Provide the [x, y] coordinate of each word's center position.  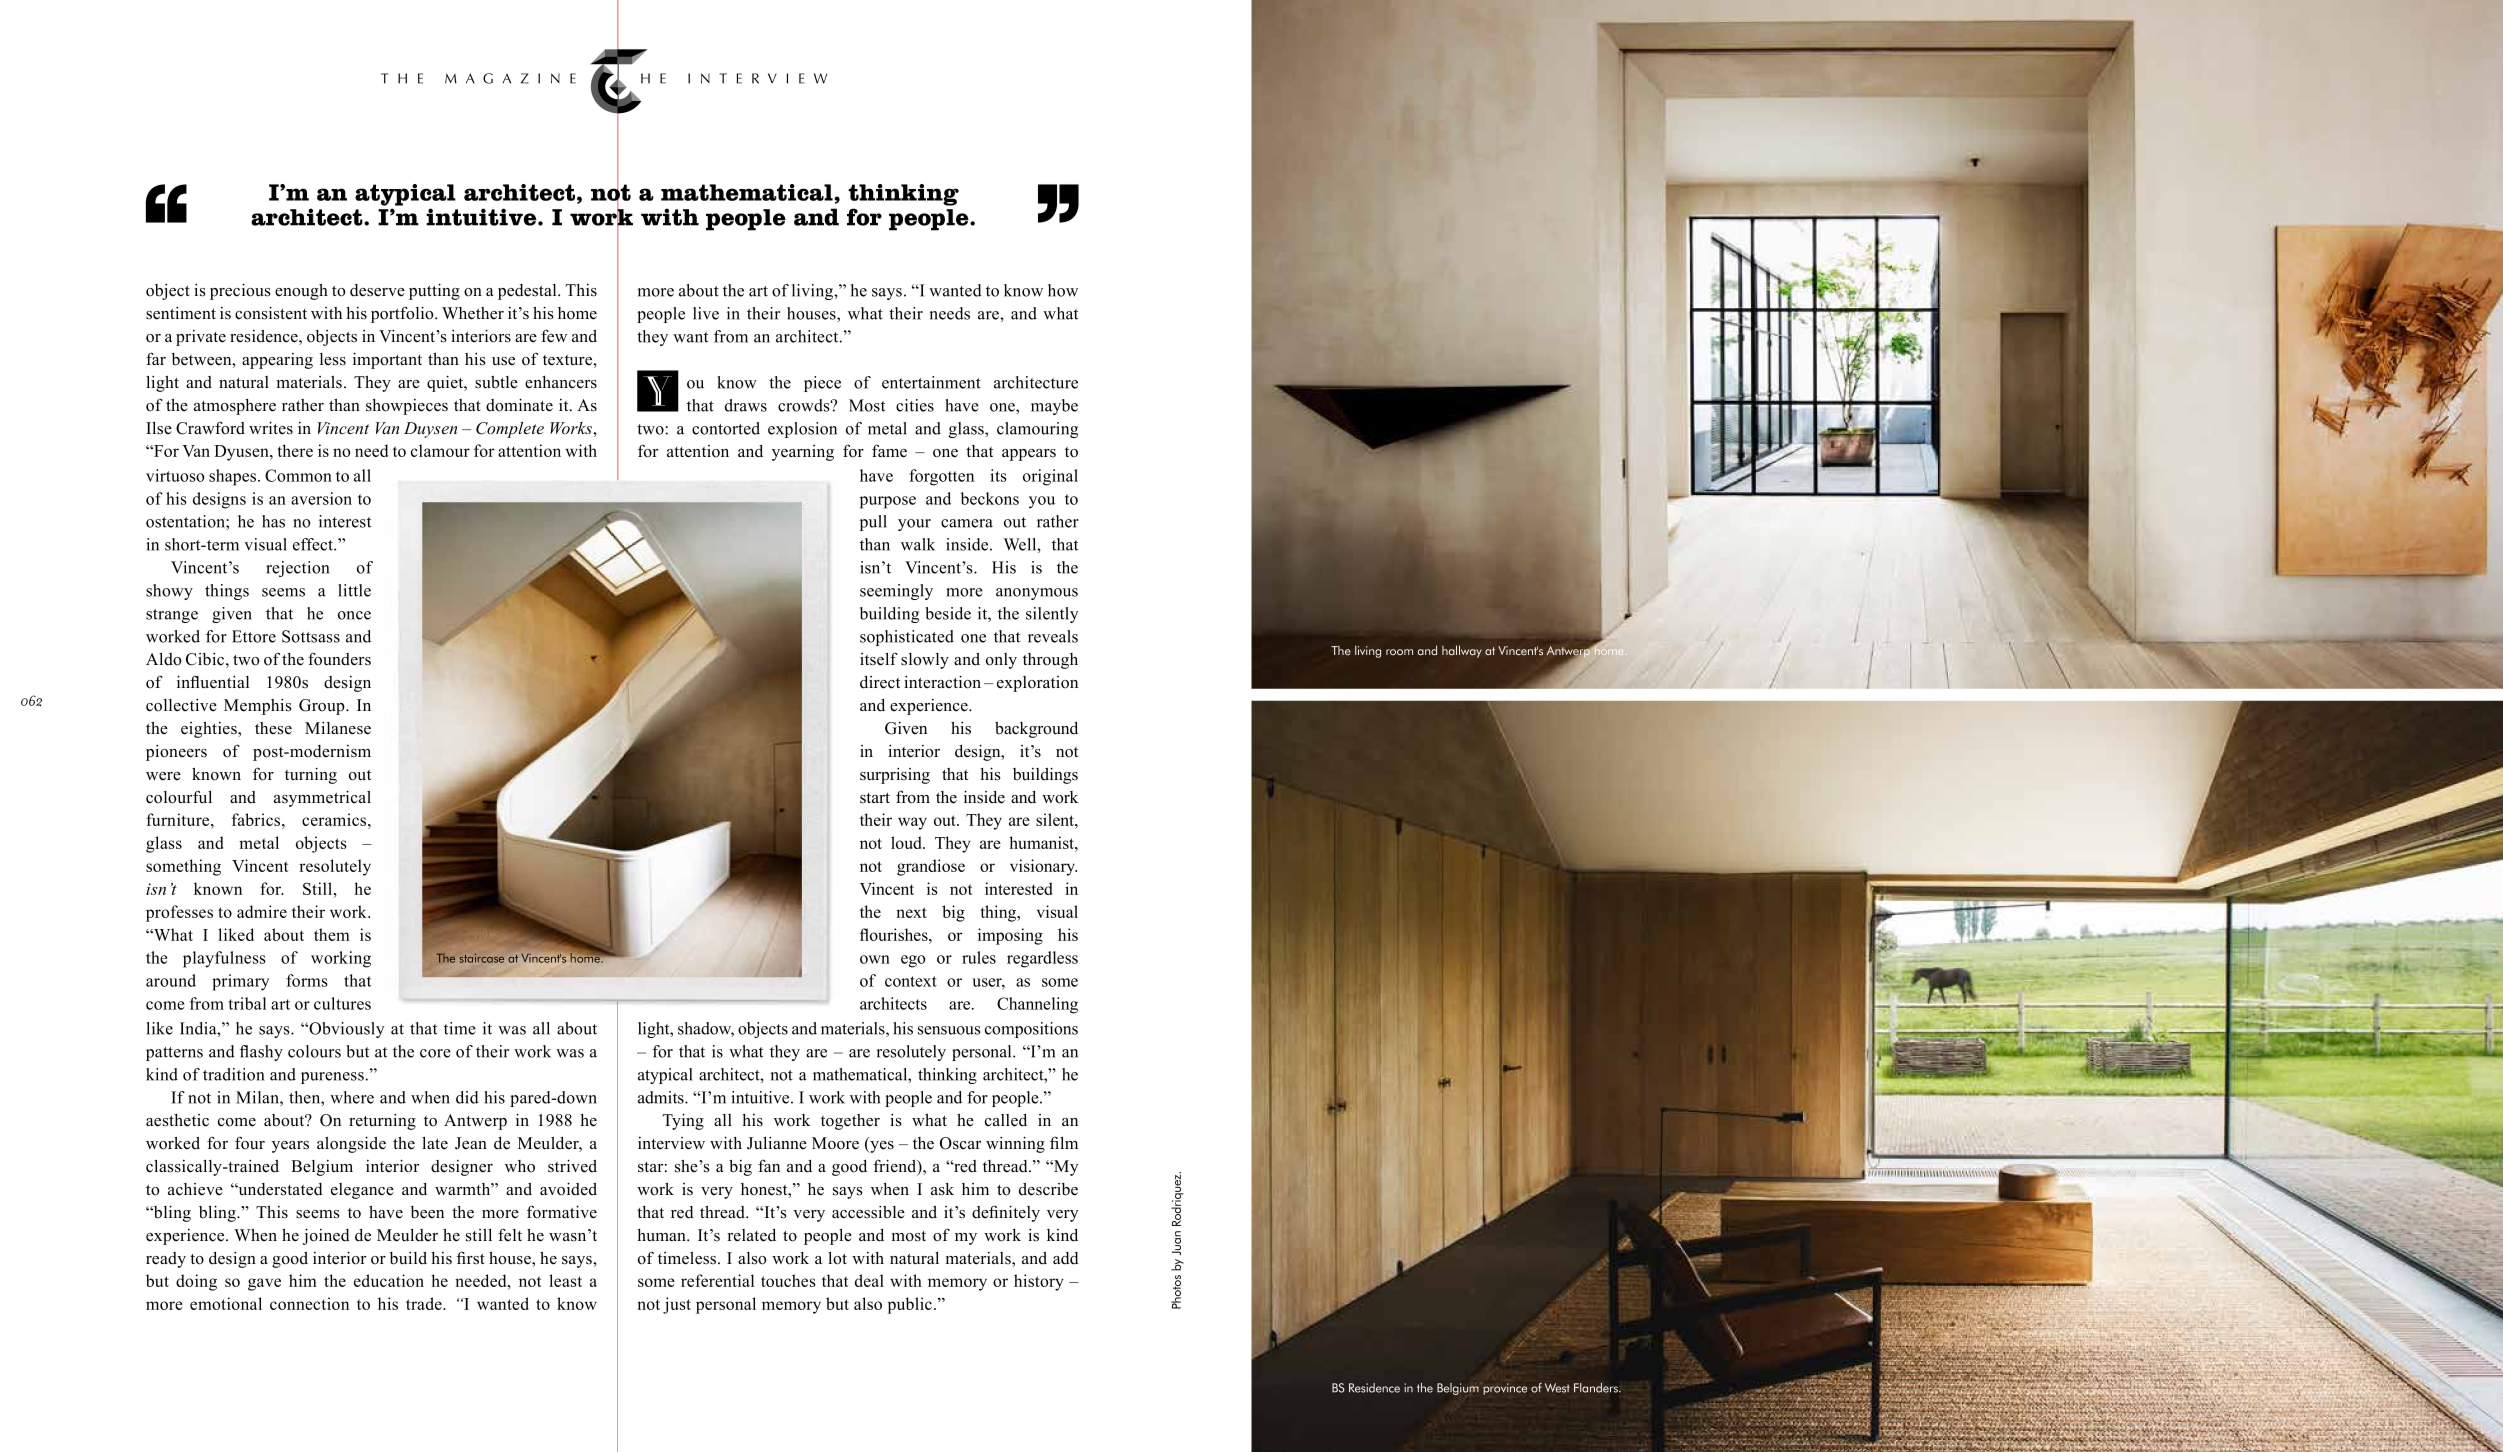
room [1399, 652]
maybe [1054, 407]
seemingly [896, 592]
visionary [1043, 867]
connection [309, 1303]
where [352, 1097]
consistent [271, 313]
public [910, 1305]
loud [907, 842]
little [354, 590]
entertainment [931, 382]
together [850, 1122]
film [1064, 1142]
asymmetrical [322, 798]
